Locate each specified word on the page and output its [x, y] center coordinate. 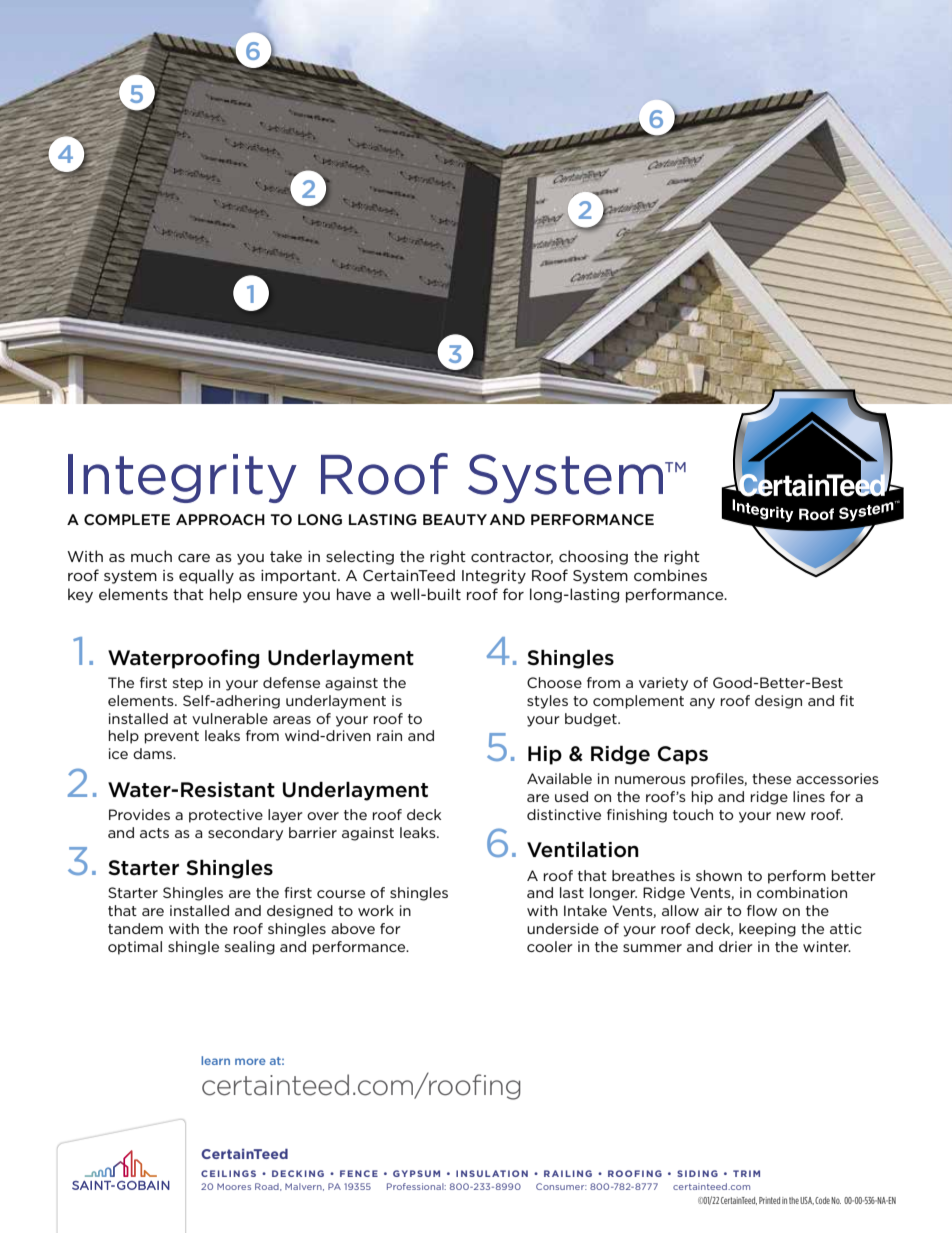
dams [153, 753]
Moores [234, 1186]
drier [736, 946]
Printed [769, 1200]
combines [670, 575]
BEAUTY [455, 519]
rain [389, 735]
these [771, 778]
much [151, 556]
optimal [135, 948]
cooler [550, 946]
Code [822, 1200]
